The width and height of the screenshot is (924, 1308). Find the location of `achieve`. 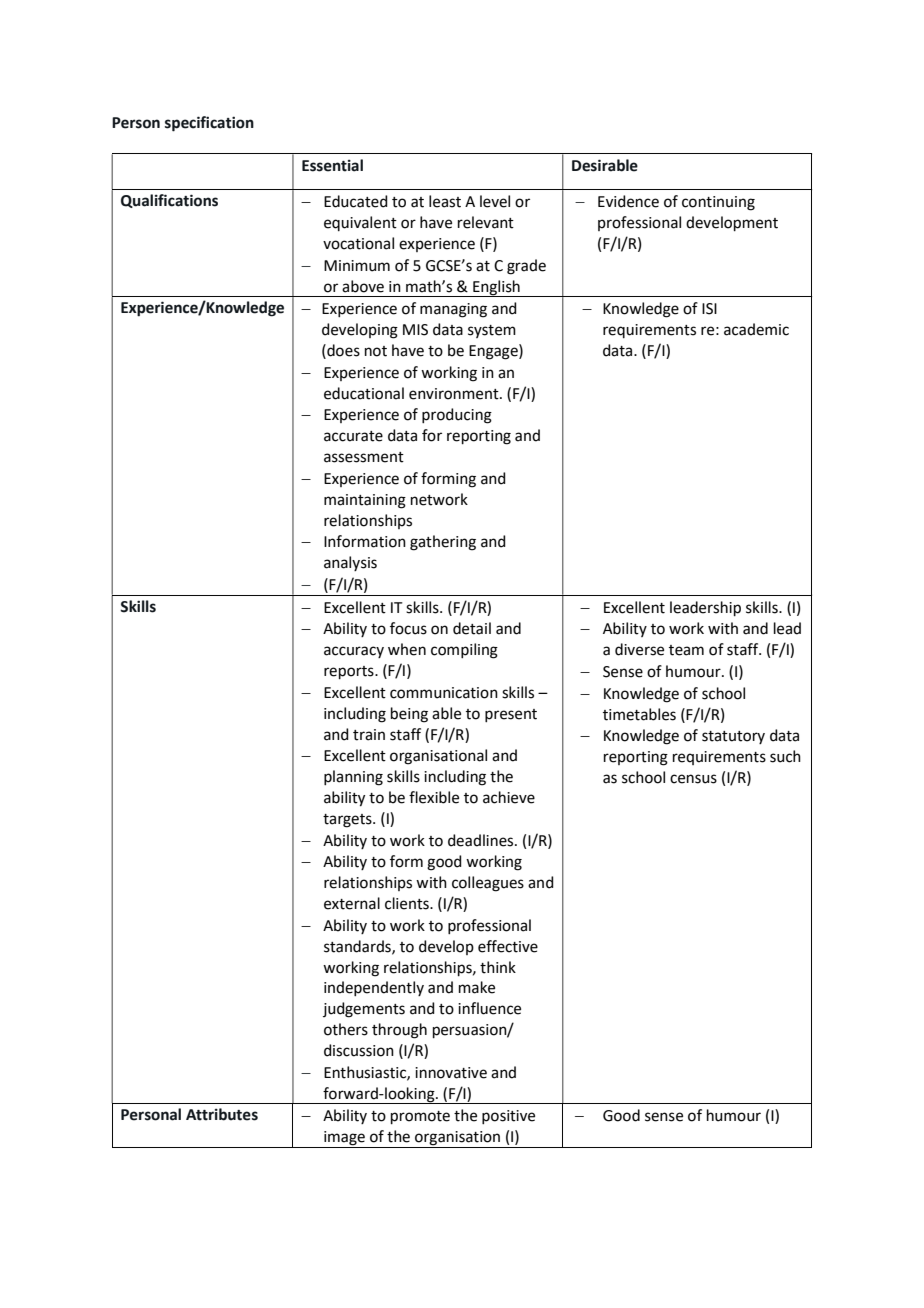

achieve is located at coordinates (509, 797).
